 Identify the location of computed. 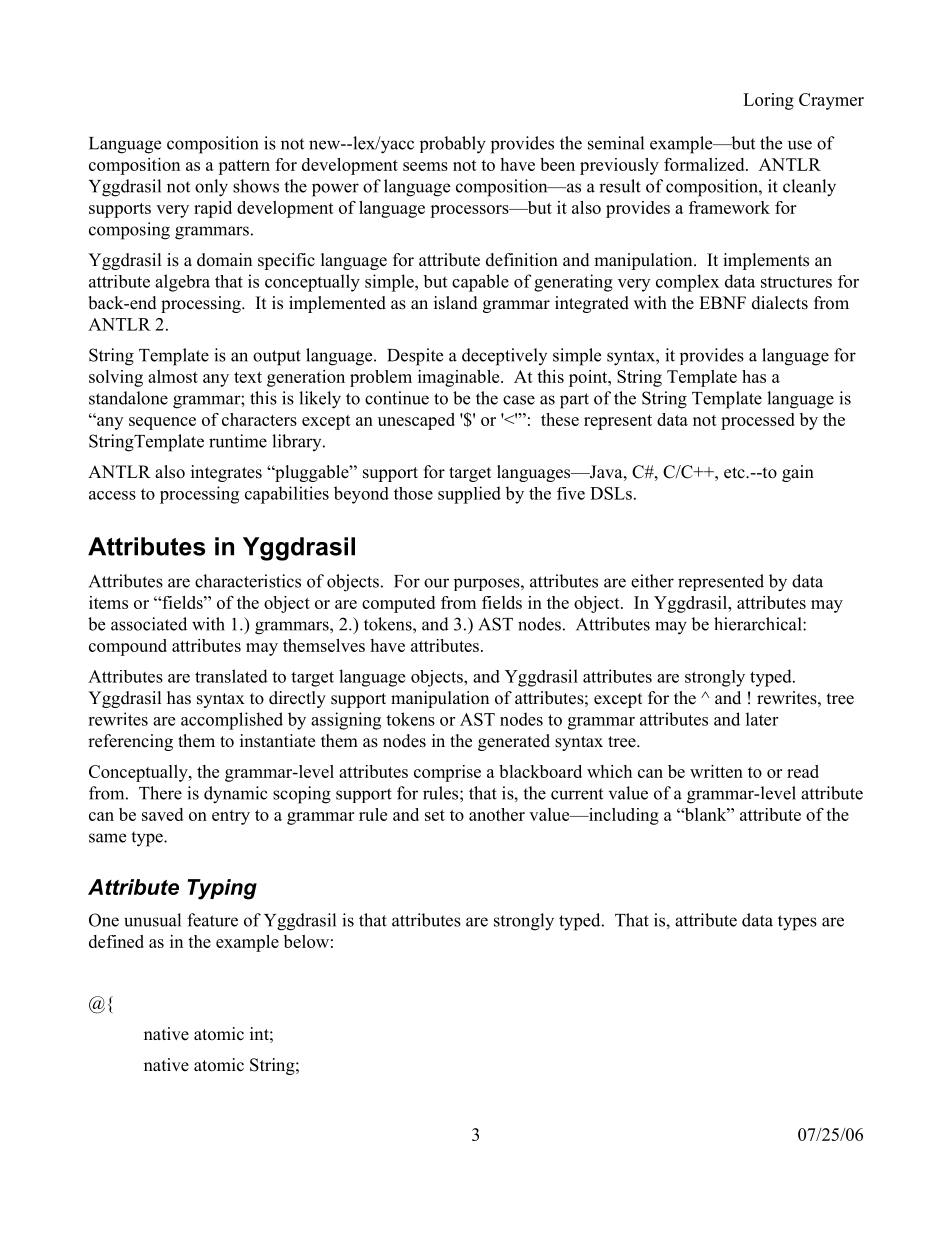
(398, 604).
